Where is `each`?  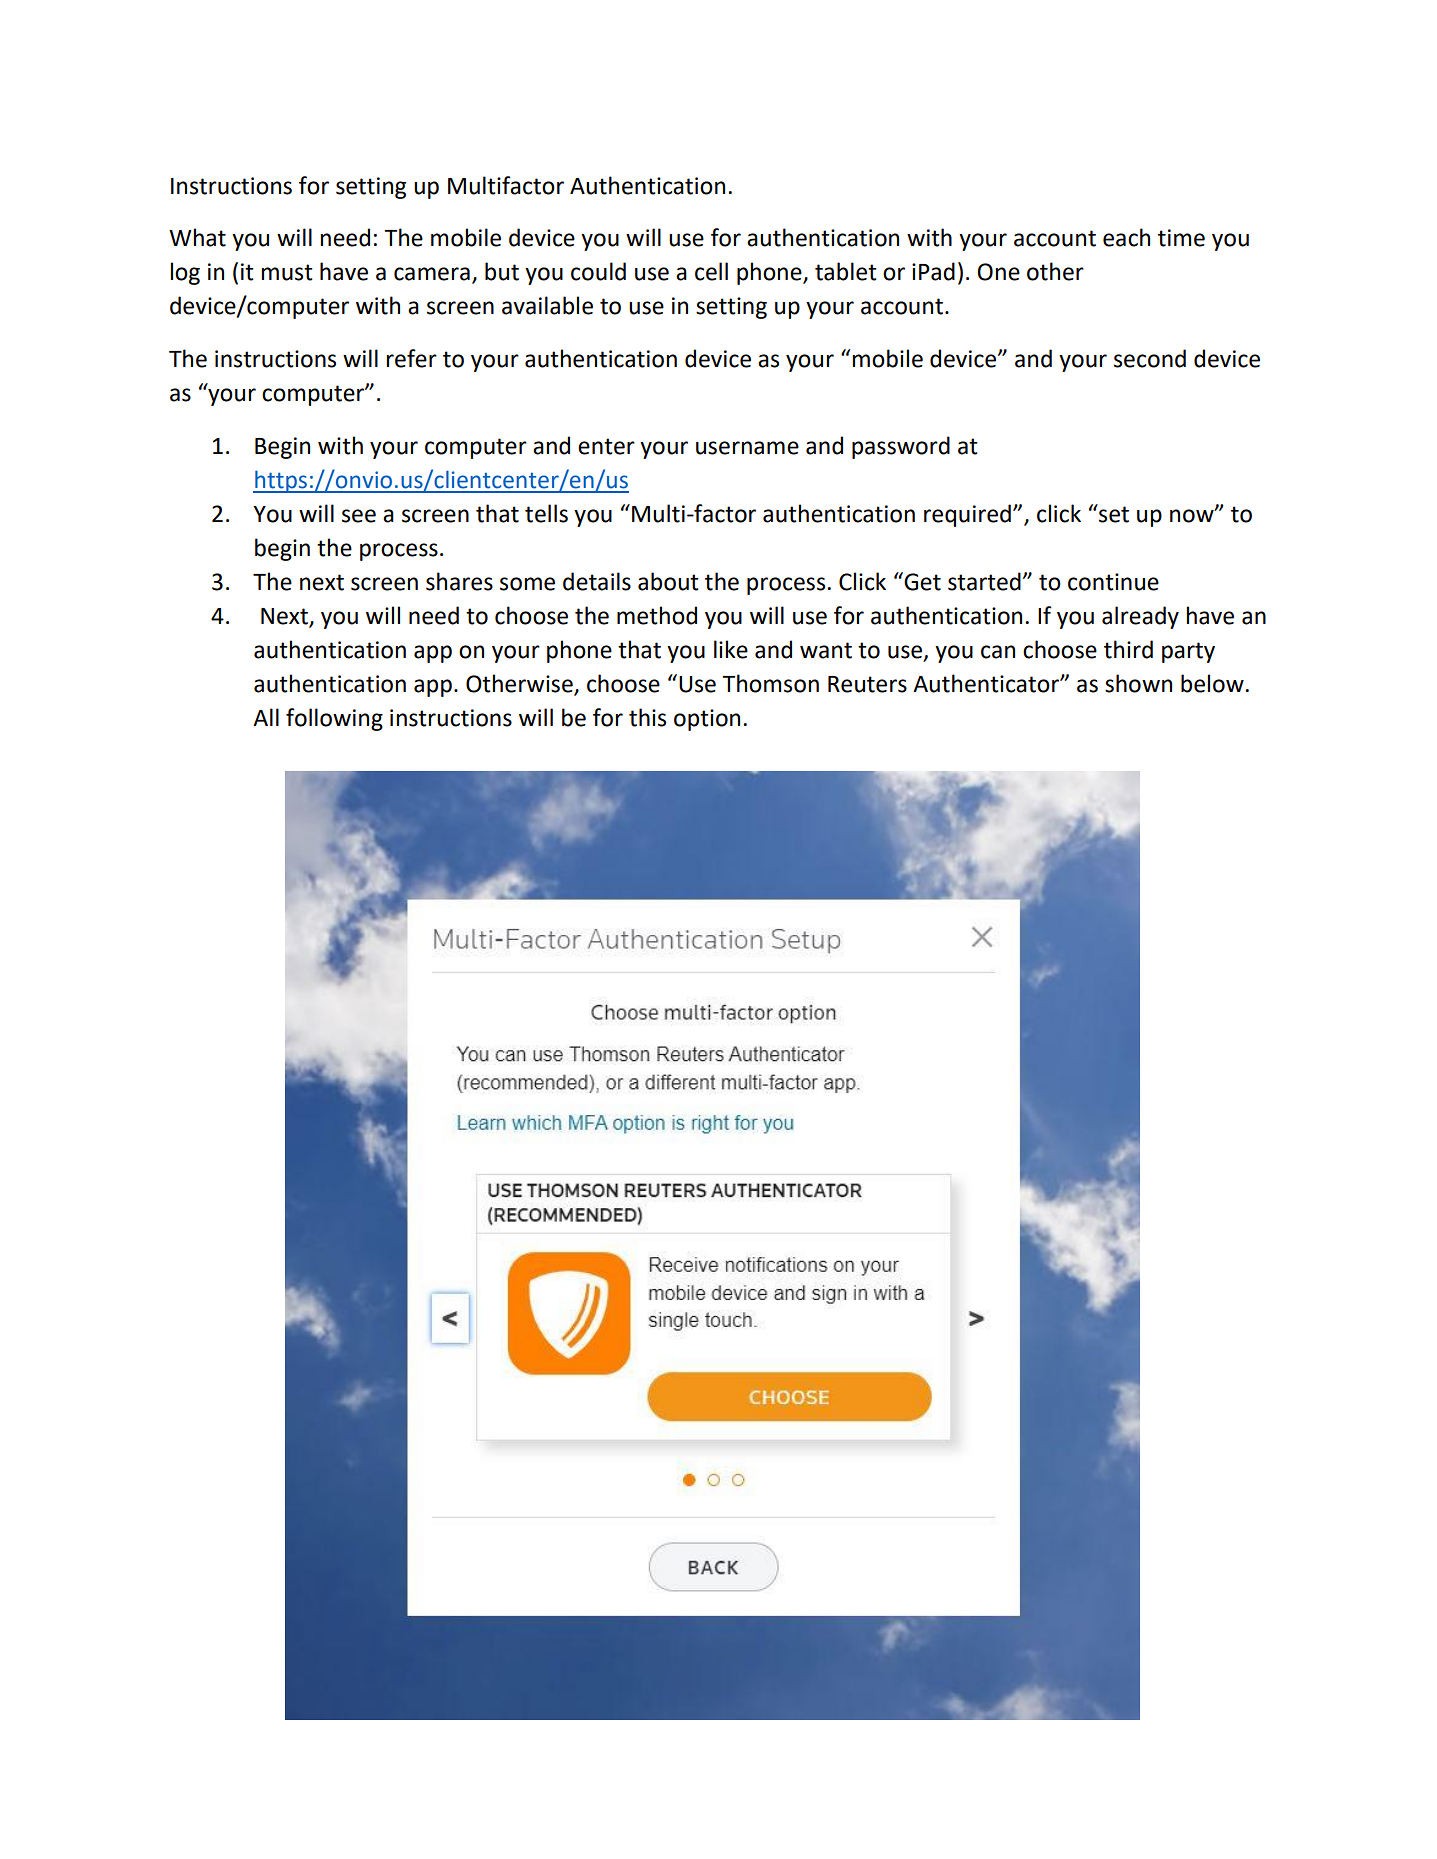
each is located at coordinates (1126, 237).
